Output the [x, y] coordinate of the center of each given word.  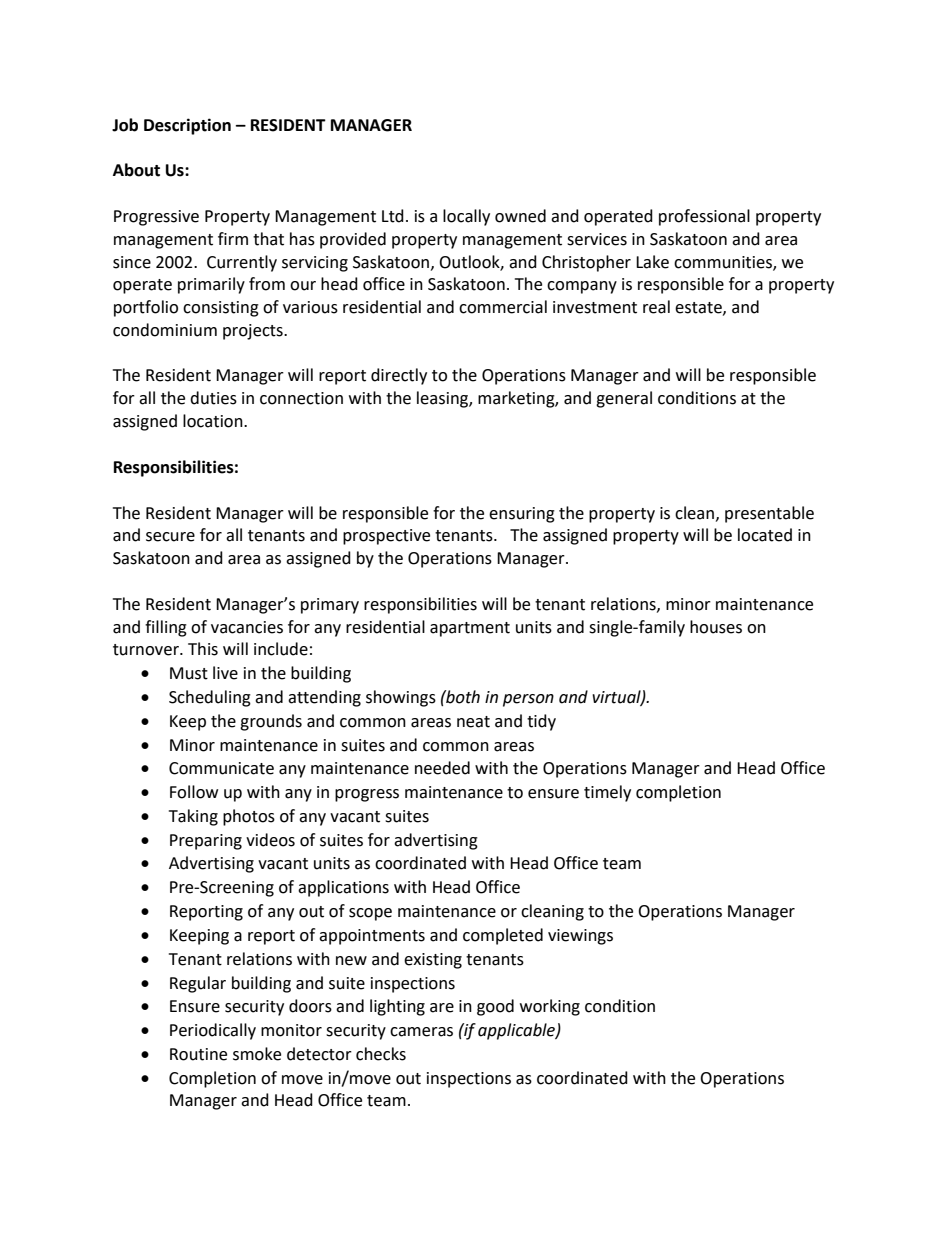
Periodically [213, 1031]
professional [704, 217]
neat [473, 722]
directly [399, 376]
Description [187, 126]
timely [607, 793]
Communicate [221, 768]
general [624, 399]
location [214, 421]
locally [466, 217]
